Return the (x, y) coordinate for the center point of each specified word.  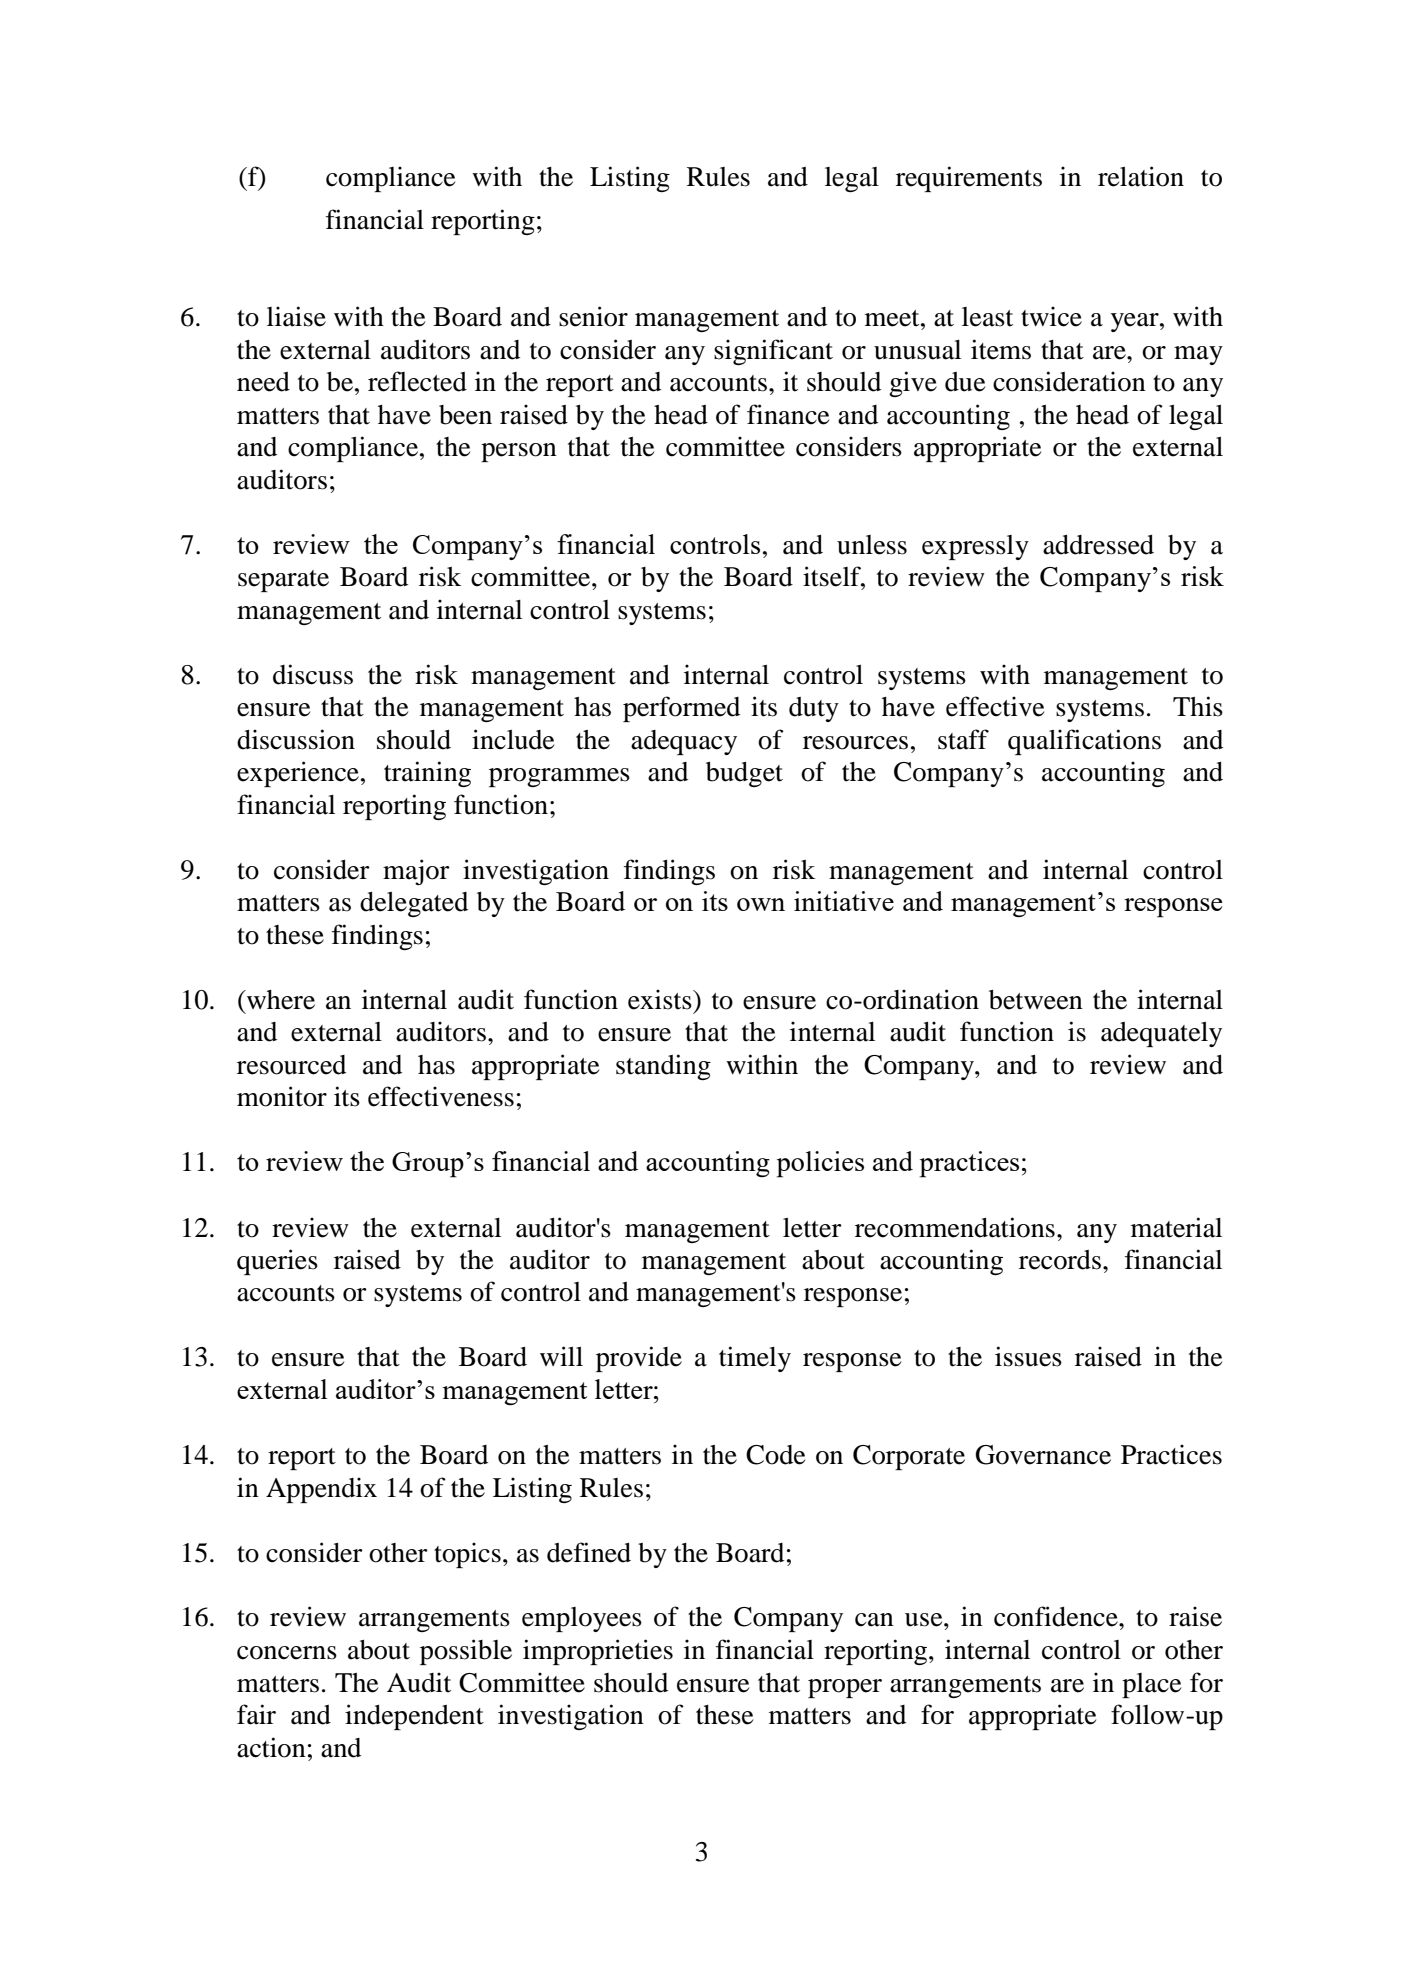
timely (755, 1359)
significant (773, 352)
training (427, 774)
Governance (1043, 1455)
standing (663, 1067)
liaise (296, 316)
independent (414, 1717)
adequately (1161, 1034)
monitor (282, 1096)
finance (788, 414)
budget (744, 774)
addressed (1098, 545)
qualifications (1084, 742)
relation (1141, 176)
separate (283, 581)
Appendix (321, 1490)
